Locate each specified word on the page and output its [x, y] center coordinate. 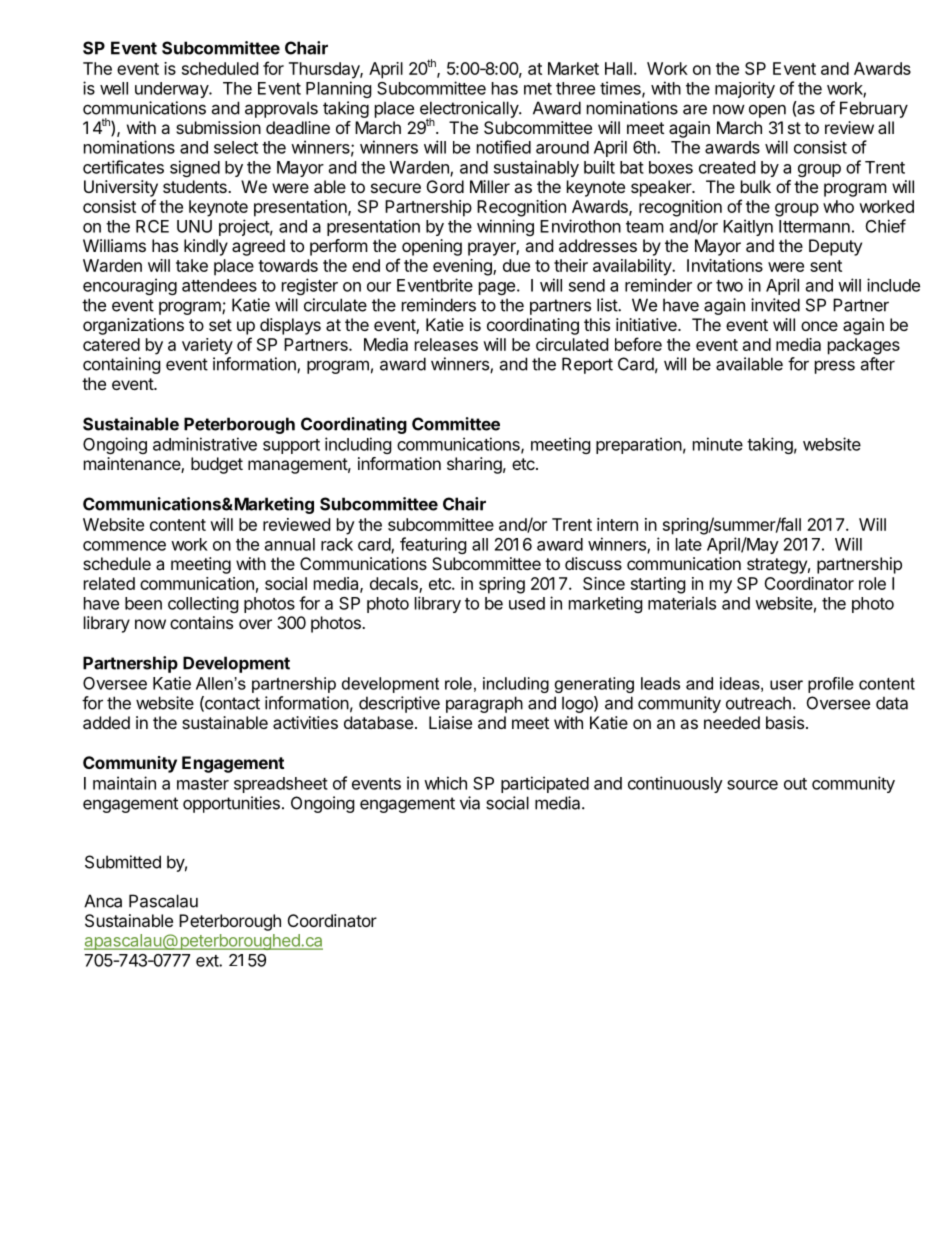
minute [718, 444]
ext [208, 961]
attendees [219, 285]
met [538, 89]
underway [172, 90]
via [470, 803]
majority [745, 89]
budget [217, 465]
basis [785, 722]
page [497, 288]
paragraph [484, 704]
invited [775, 305]
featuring [433, 545]
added [106, 722]
